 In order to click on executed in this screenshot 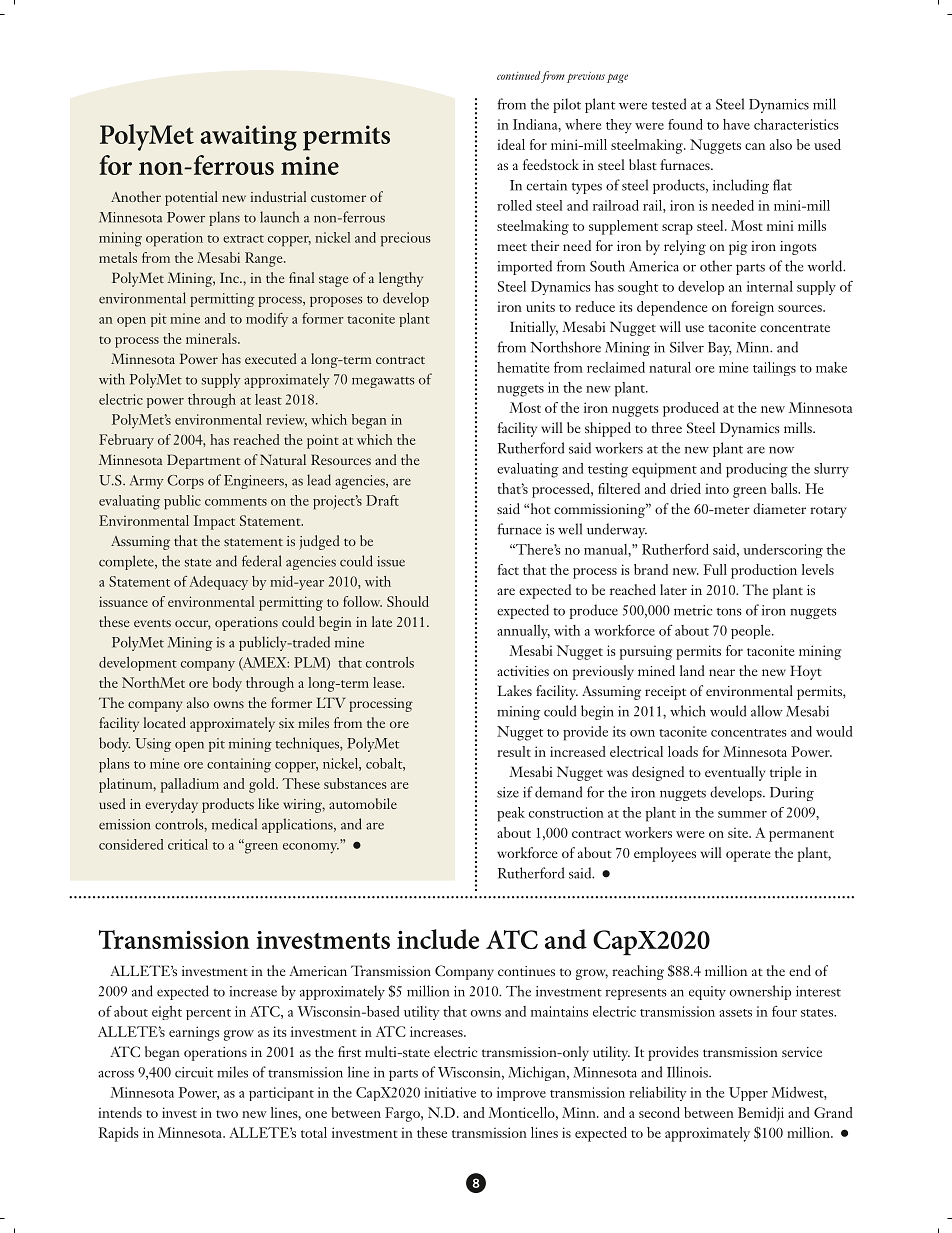, I will do `click(271, 358)`.
